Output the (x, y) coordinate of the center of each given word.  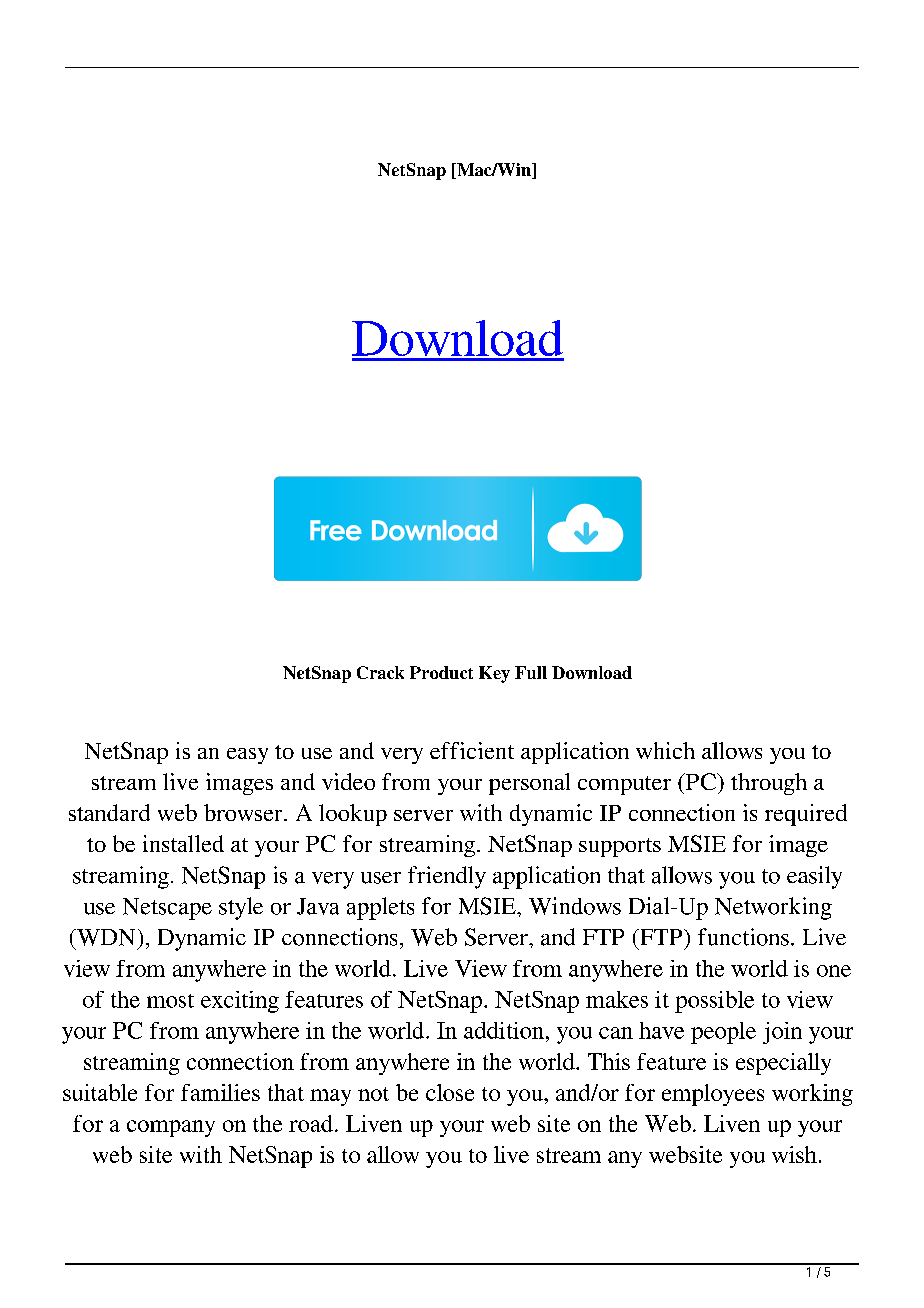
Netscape (167, 909)
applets (380, 908)
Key (494, 674)
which (665, 750)
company (171, 1128)
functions (743, 937)
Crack (380, 672)
